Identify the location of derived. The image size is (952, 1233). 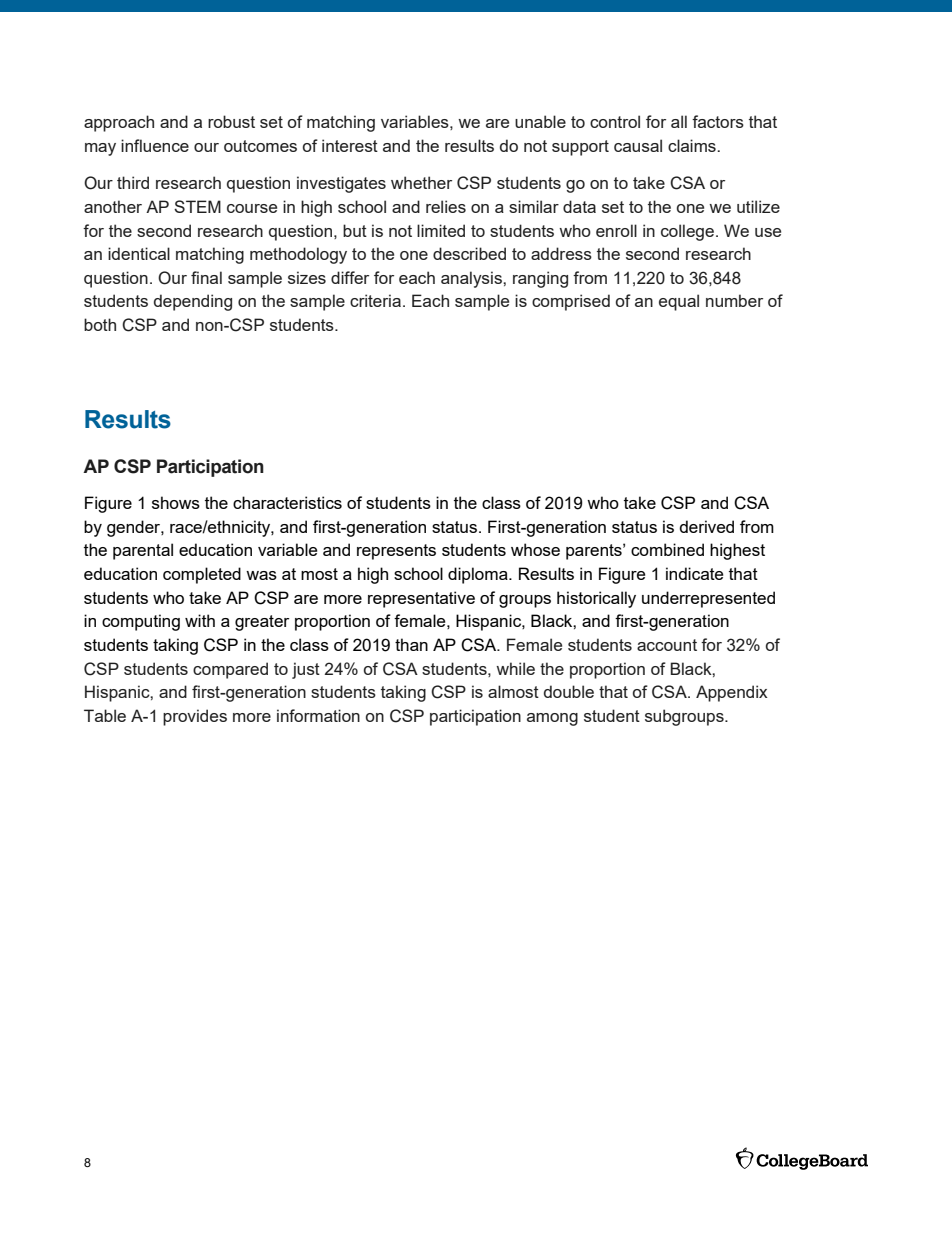
(706, 526).
